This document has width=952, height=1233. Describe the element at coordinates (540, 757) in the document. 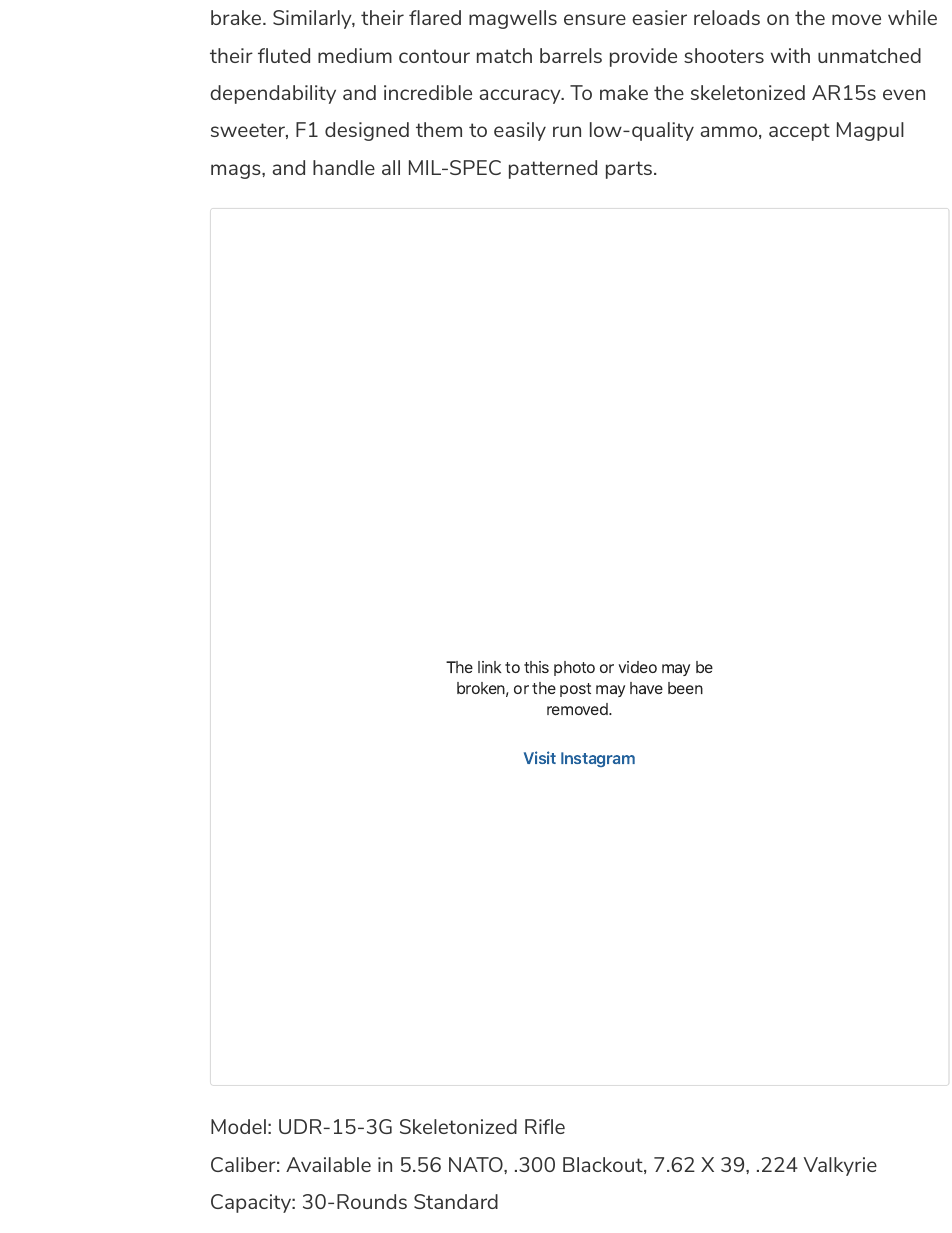

I see `Visit` at that location.
